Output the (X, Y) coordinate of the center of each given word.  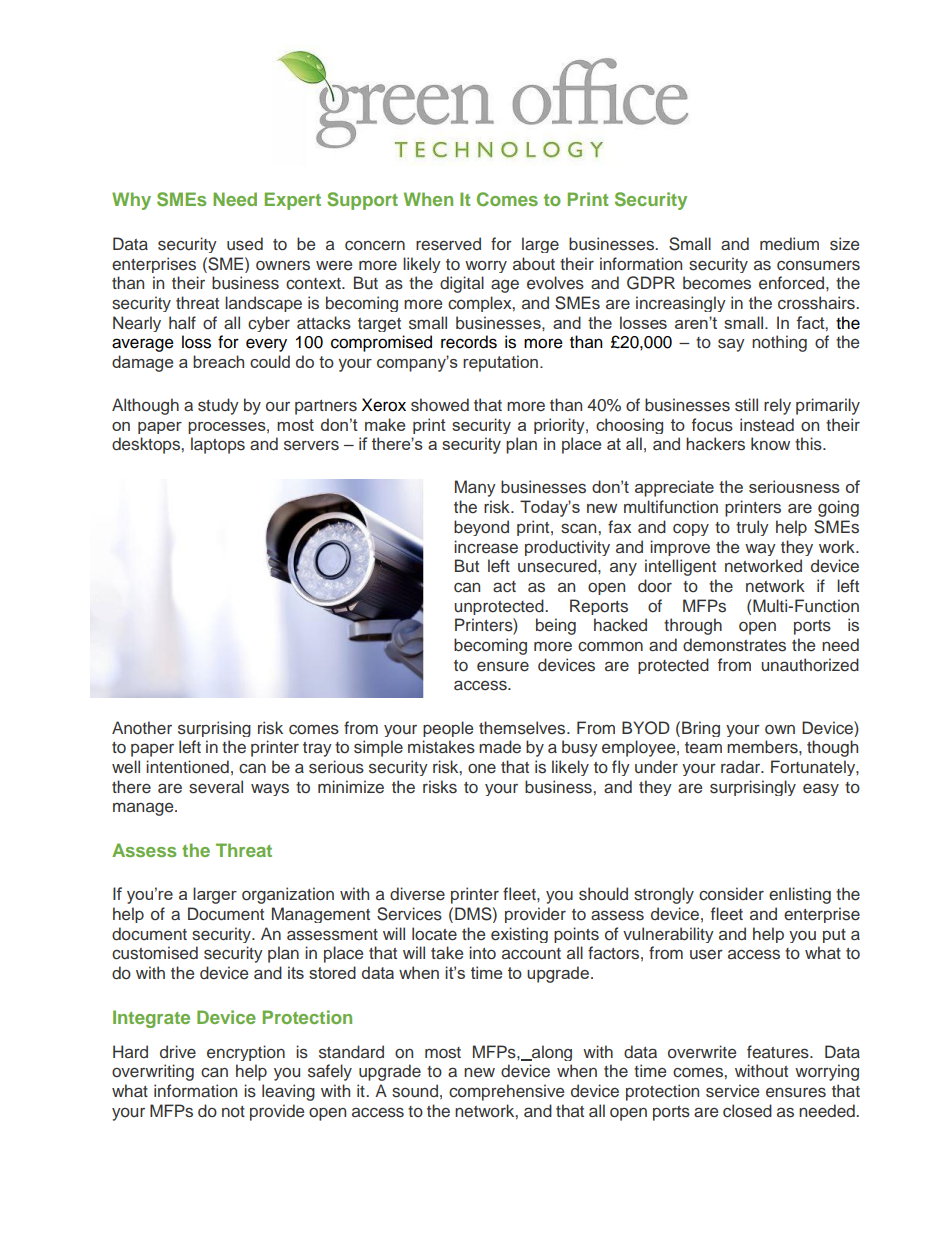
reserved (448, 244)
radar (742, 766)
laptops (218, 445)
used (245, 244)
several (216, 787)
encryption (246, 1053)
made (500, 747)
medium (789, 244)
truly (752, 528)
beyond (481, 528)
